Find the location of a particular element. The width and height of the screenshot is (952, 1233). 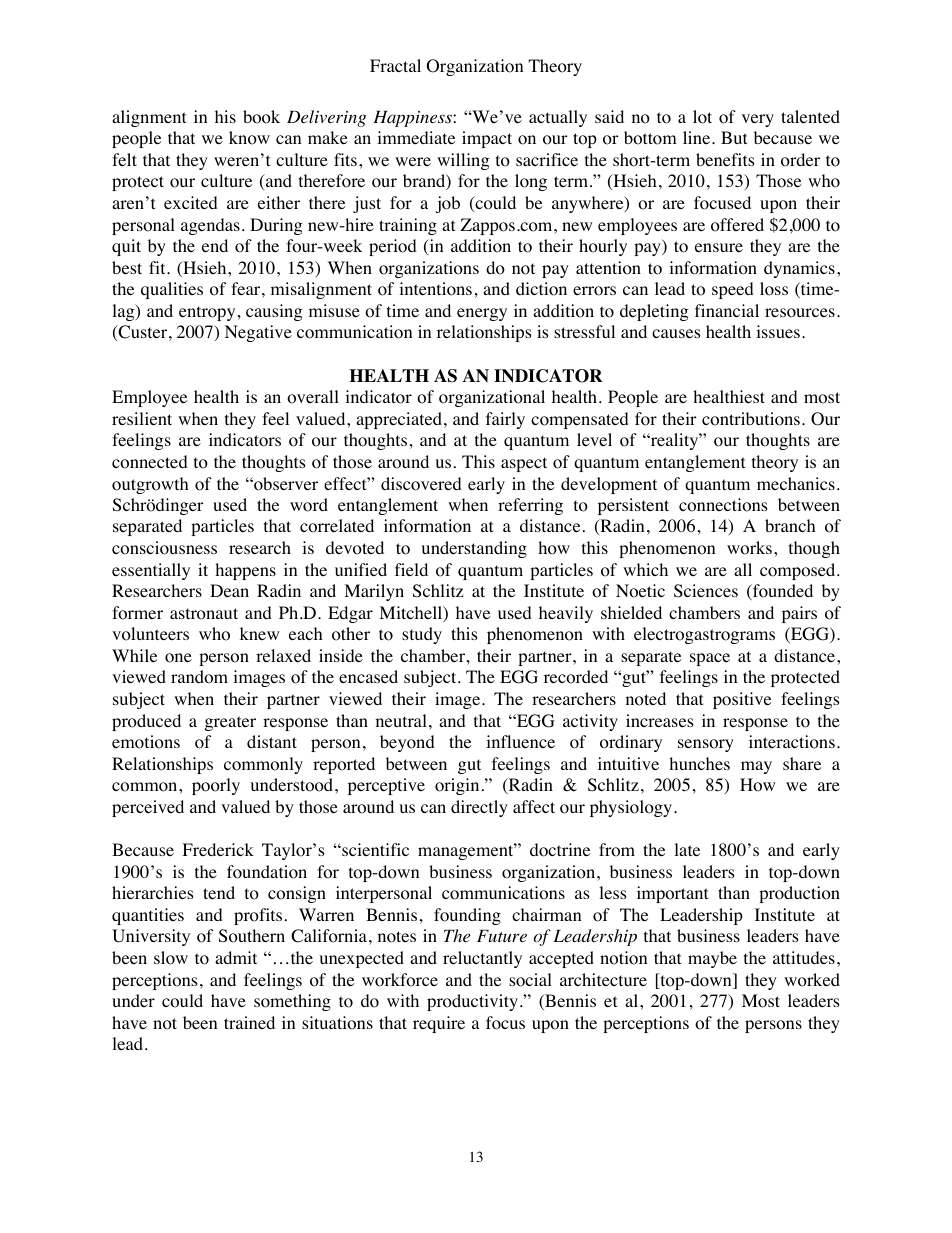

lot is located at coordinates (702, 117).
